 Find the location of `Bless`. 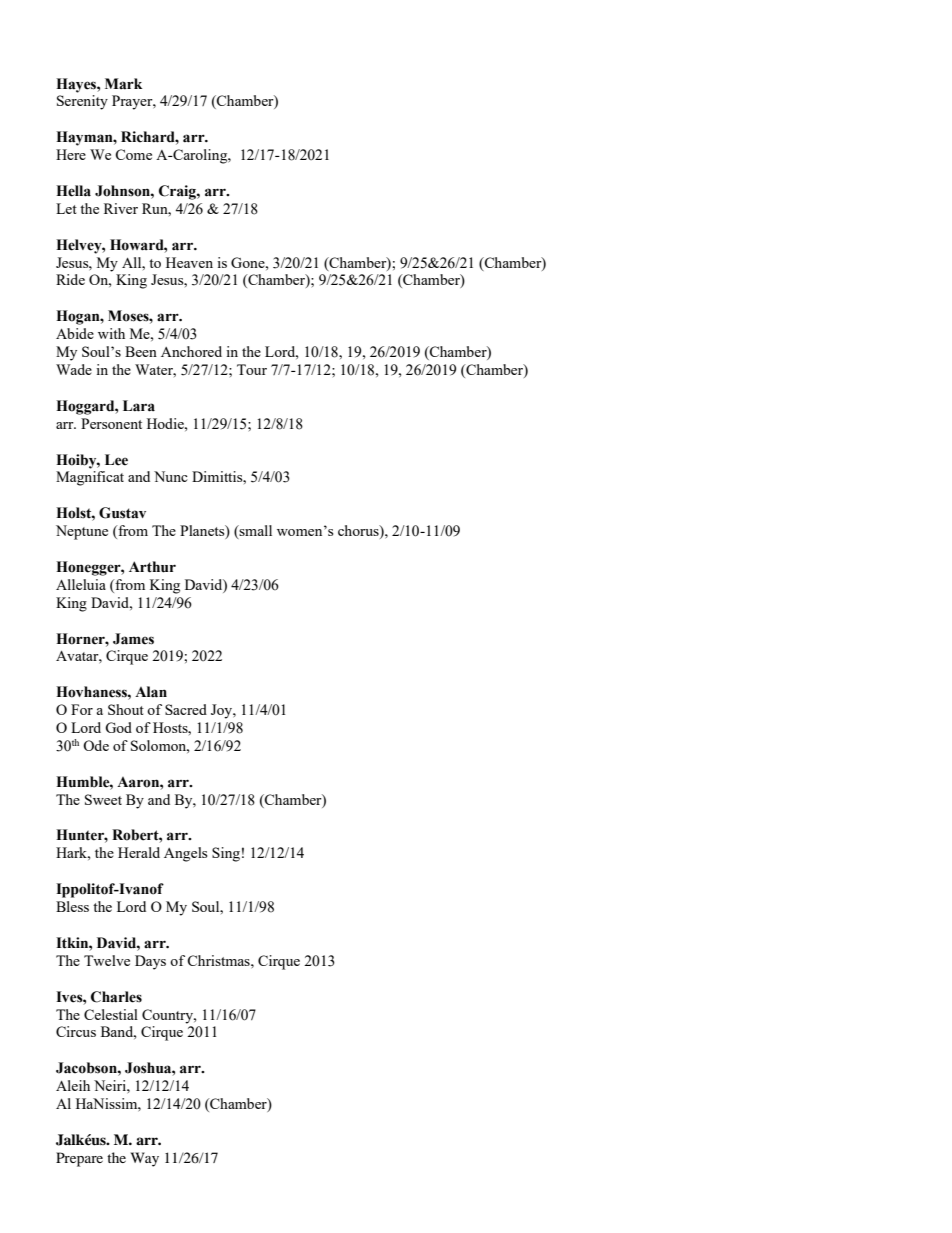

Bless is located at coordinates (72, 906).
